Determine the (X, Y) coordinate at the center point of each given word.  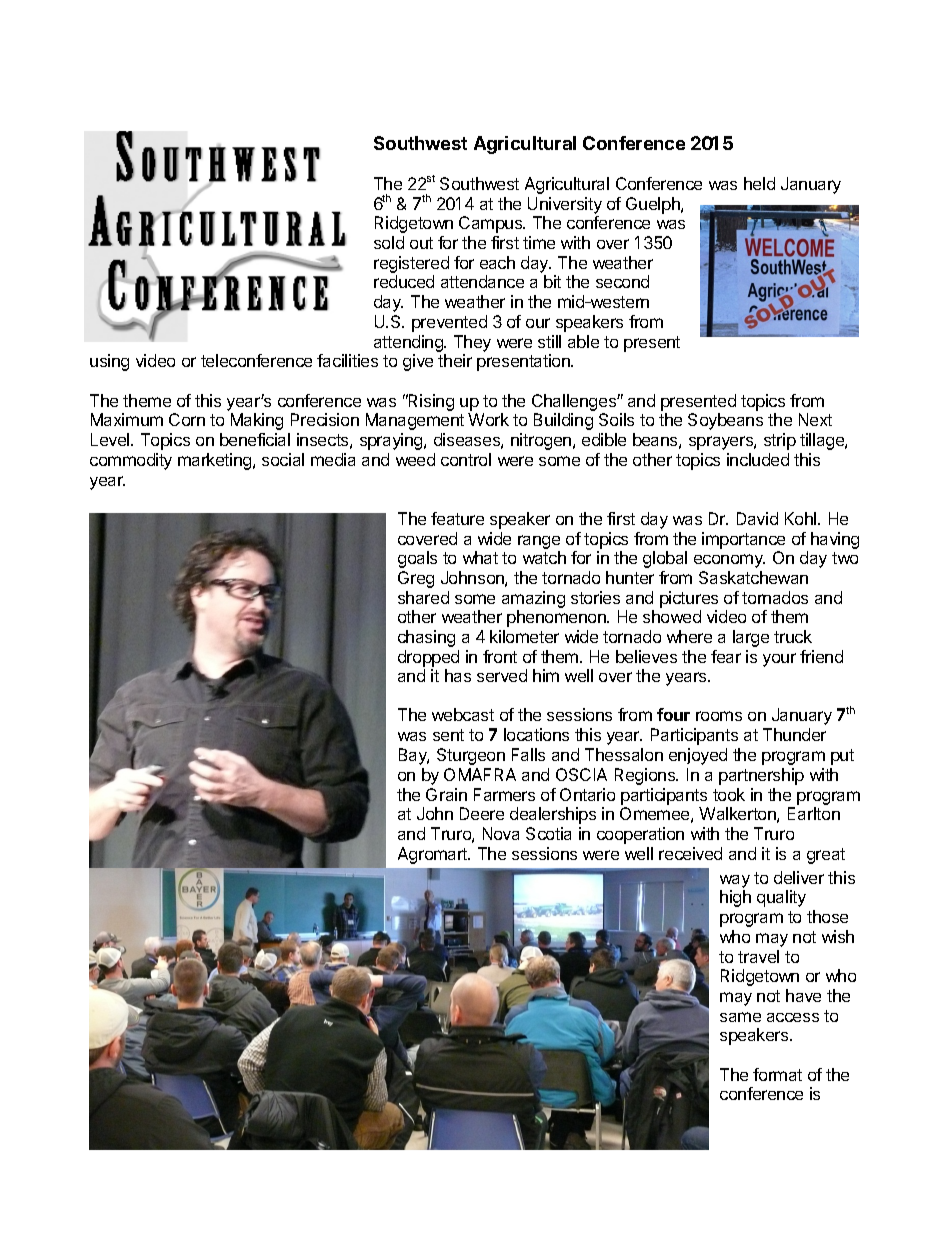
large (751, 638)
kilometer (524, 636)
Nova (501, 833)
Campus (492, 224)
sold (389, 242)
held (759, 183)
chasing (426, 638)
